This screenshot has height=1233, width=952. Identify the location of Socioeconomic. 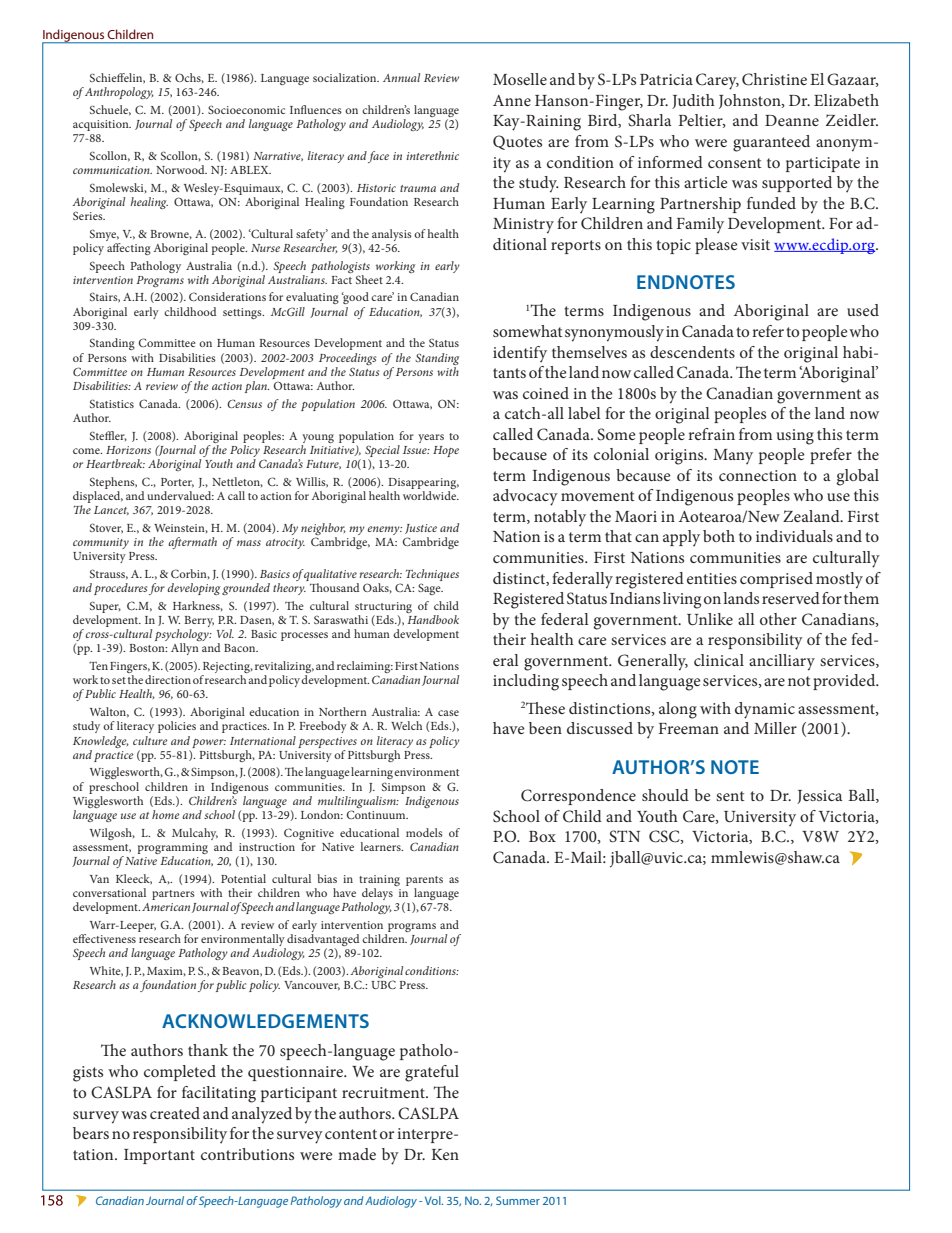
(246, 109).
